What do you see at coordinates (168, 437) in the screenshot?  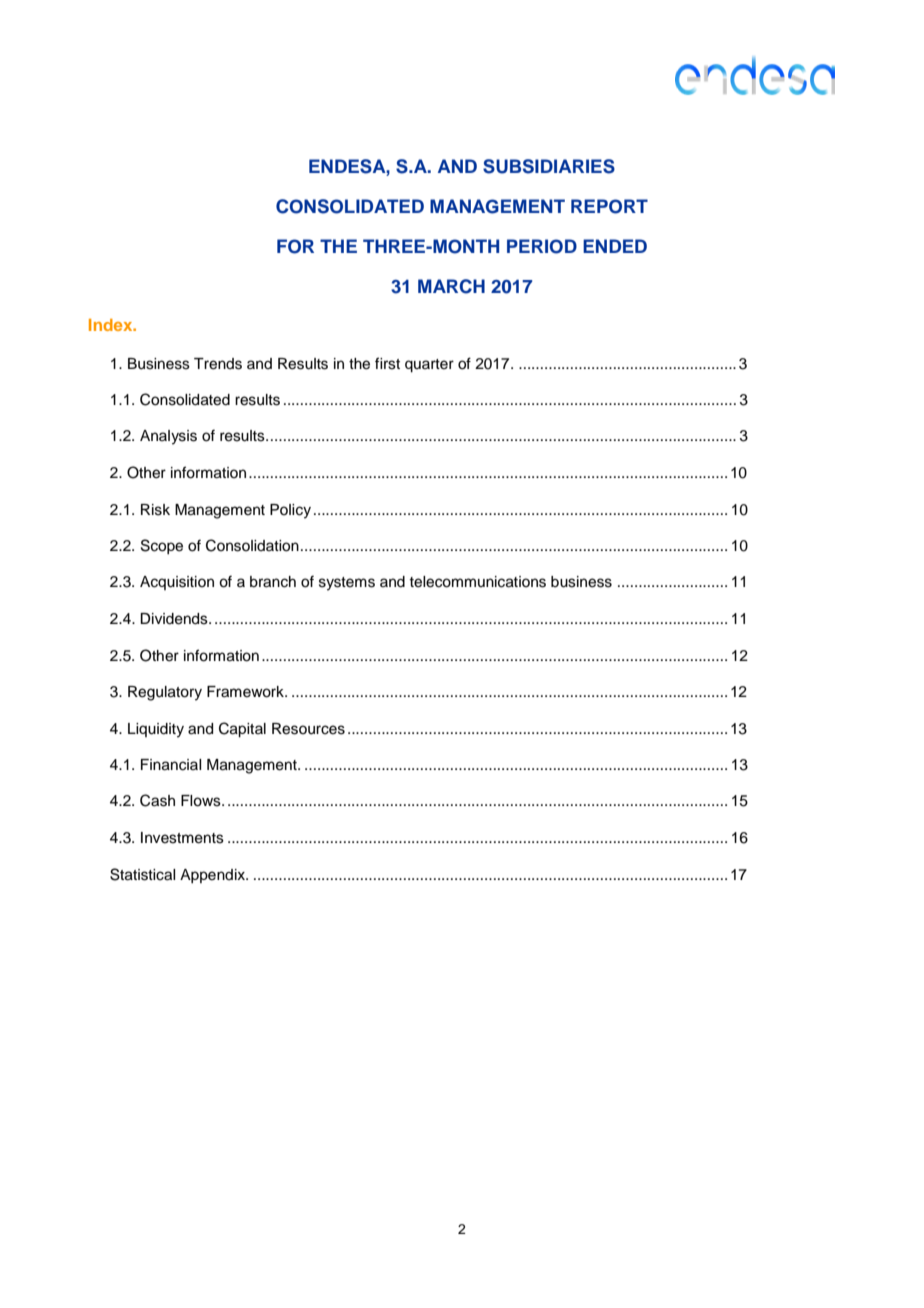 I see `Analysis` at bounding box center [168, 437].
